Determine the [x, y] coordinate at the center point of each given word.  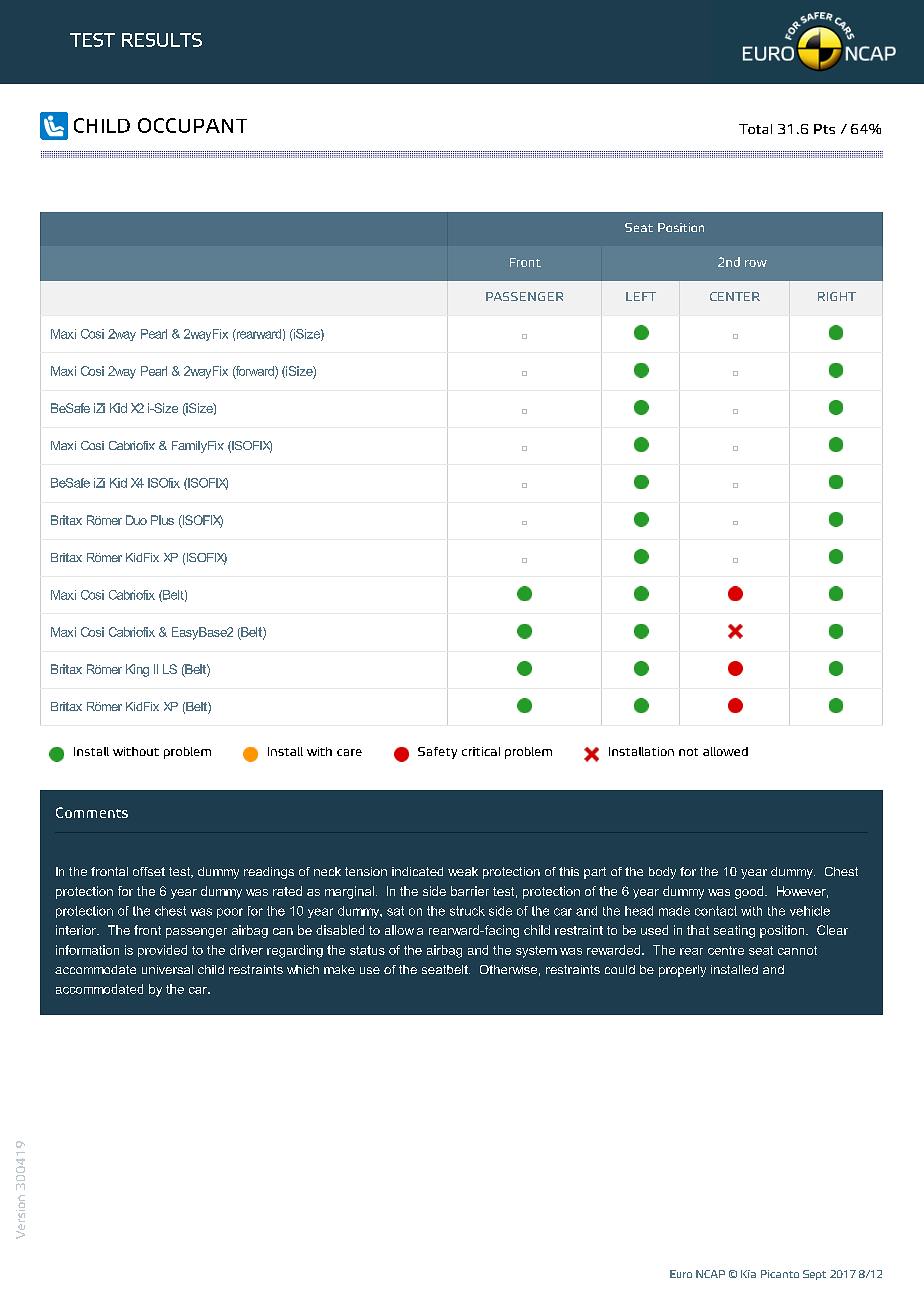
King [137, 670]
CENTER [735, 296]
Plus [162, 520]
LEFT [641, 296]
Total [755, 129]
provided [162, 951]
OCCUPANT [192, 125]
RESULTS [162, 40]
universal [167, 969]
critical [481, 751]
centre [726, 950]
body [662, 873]
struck [467, 911]
